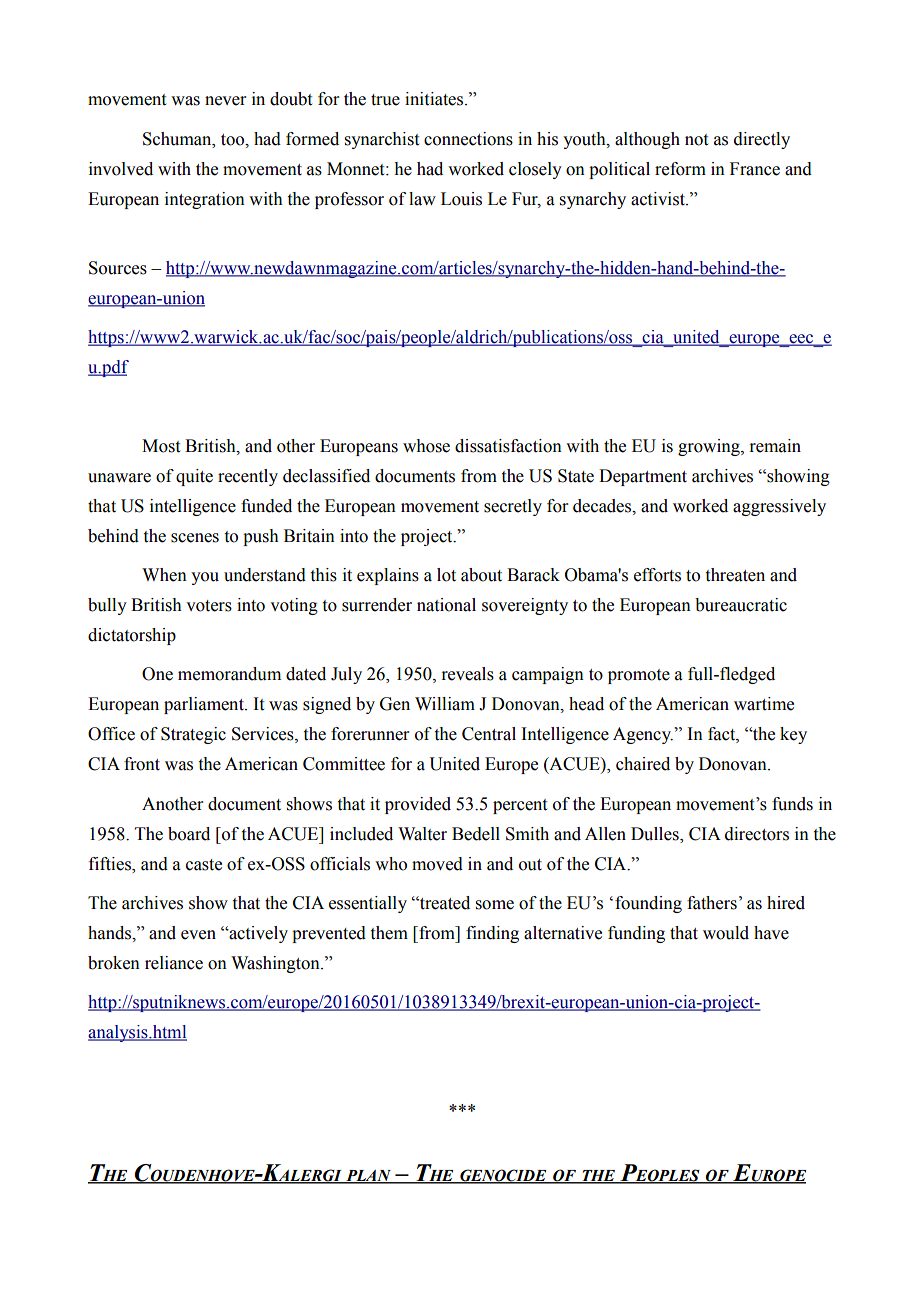  Describe the element at coordinates (741, 605) in the screenshot. I see `bureaucratic` at that location.
